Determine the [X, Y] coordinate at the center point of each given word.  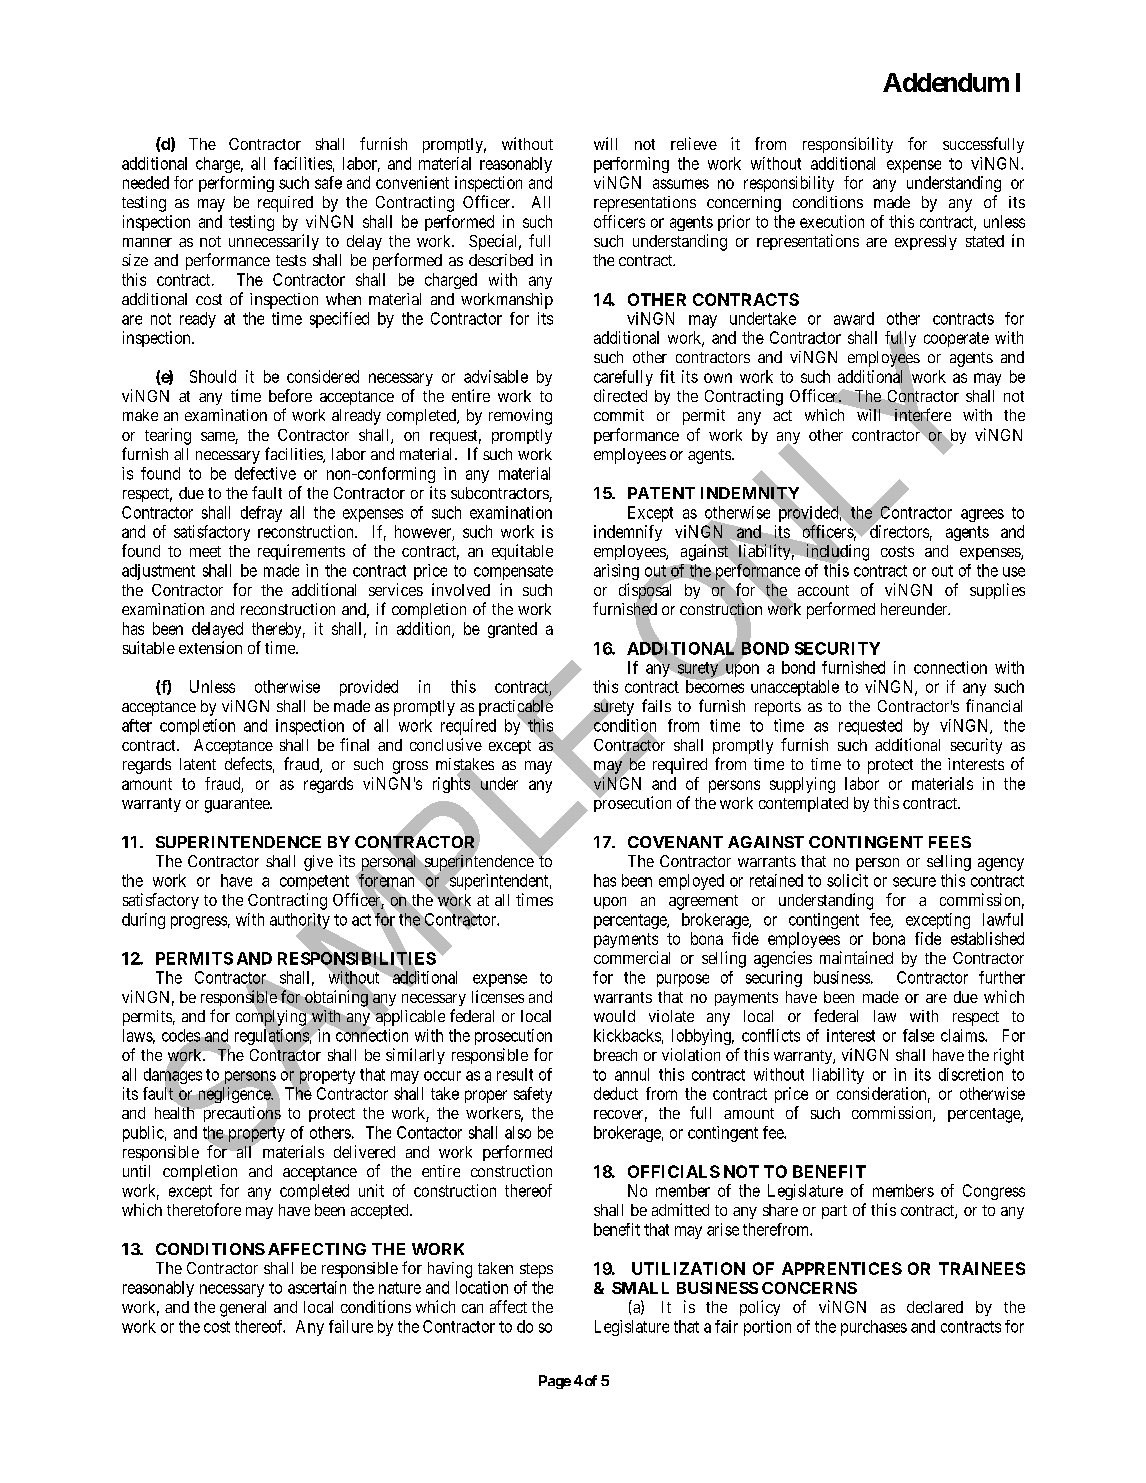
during [143, 921]
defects [248, 763]
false [918, 1035]
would [614, 1016]
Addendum [946, 82]
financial [994, 705]
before [290, 395]
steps [536, 1270]
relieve [694, 143]
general [243, 1309]
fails [656, 705]
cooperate [956, 339]
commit [619, 415]
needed [146, 182]
